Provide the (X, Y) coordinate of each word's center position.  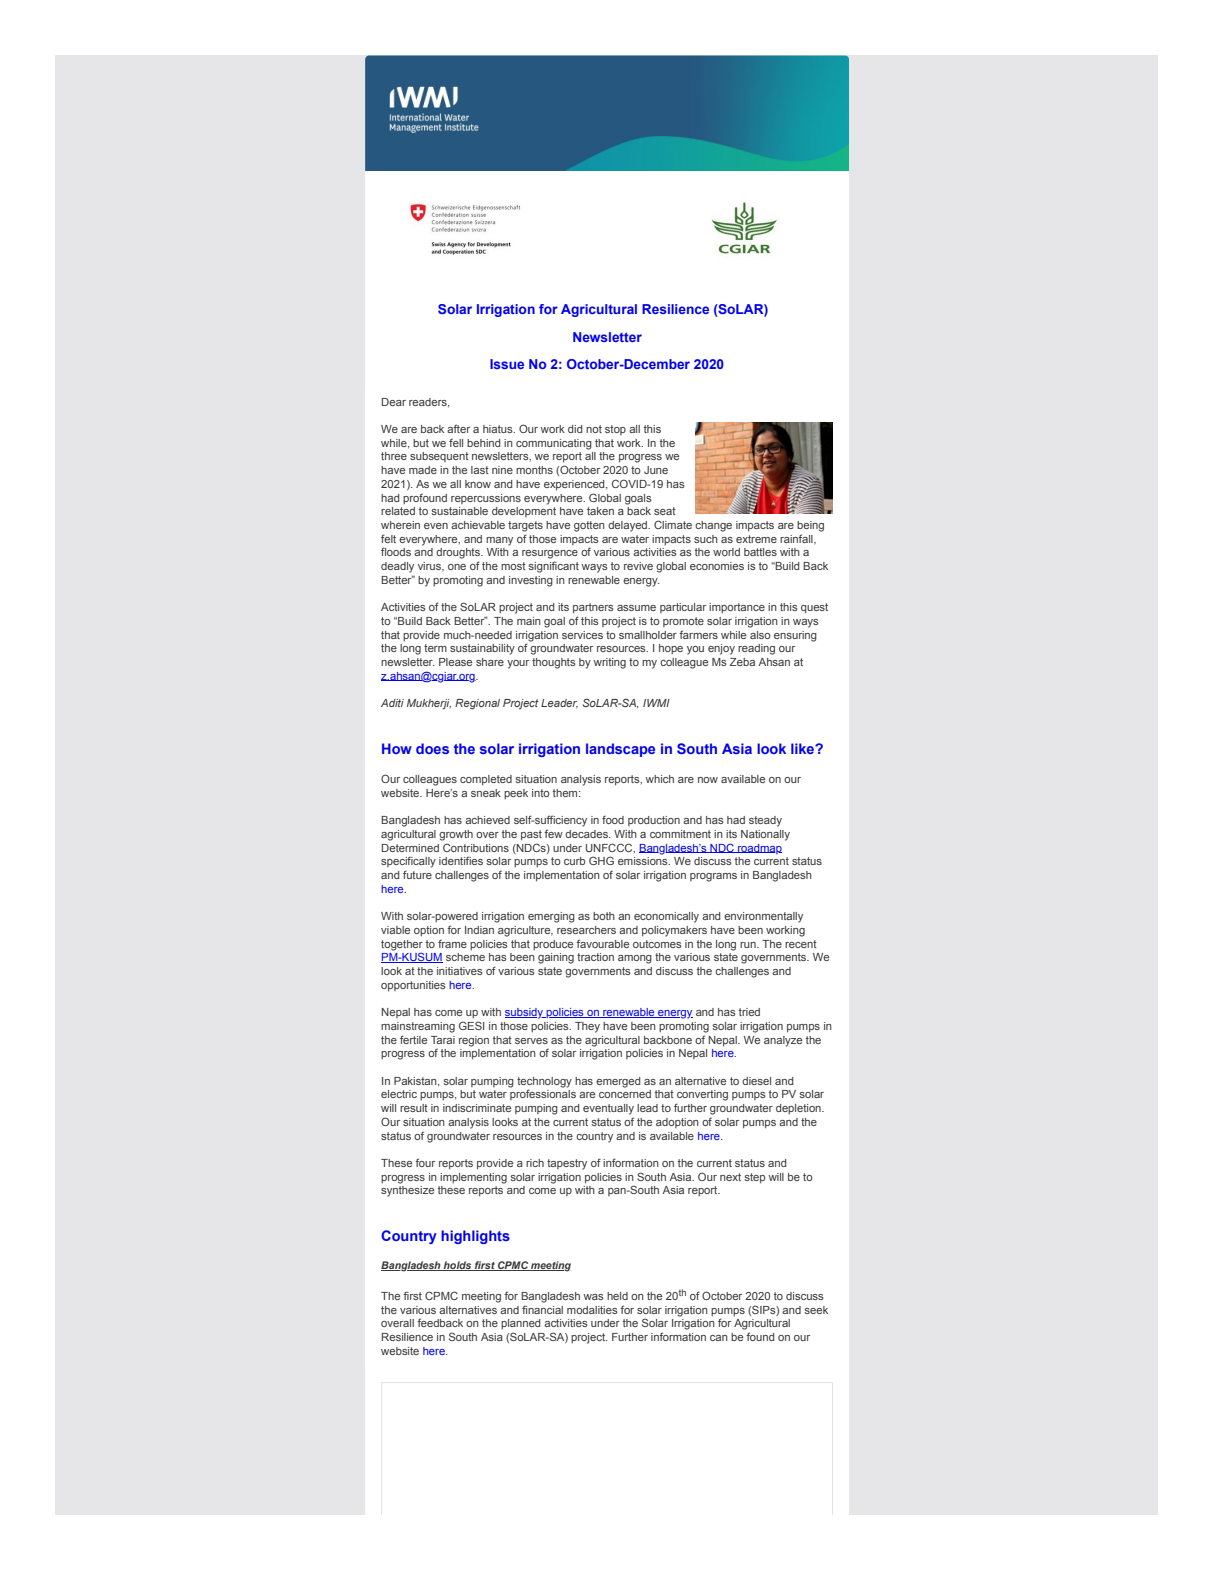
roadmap (759, 849)
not (594, 429)
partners (593, 608)
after (458, 428)
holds (458, 1266)
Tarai (443, 1040)
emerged (618, 1082)
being (810, 526)
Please (455, 662)
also (760, 635)
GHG (601, 860)
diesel (756, 1081)
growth (456, 835)
